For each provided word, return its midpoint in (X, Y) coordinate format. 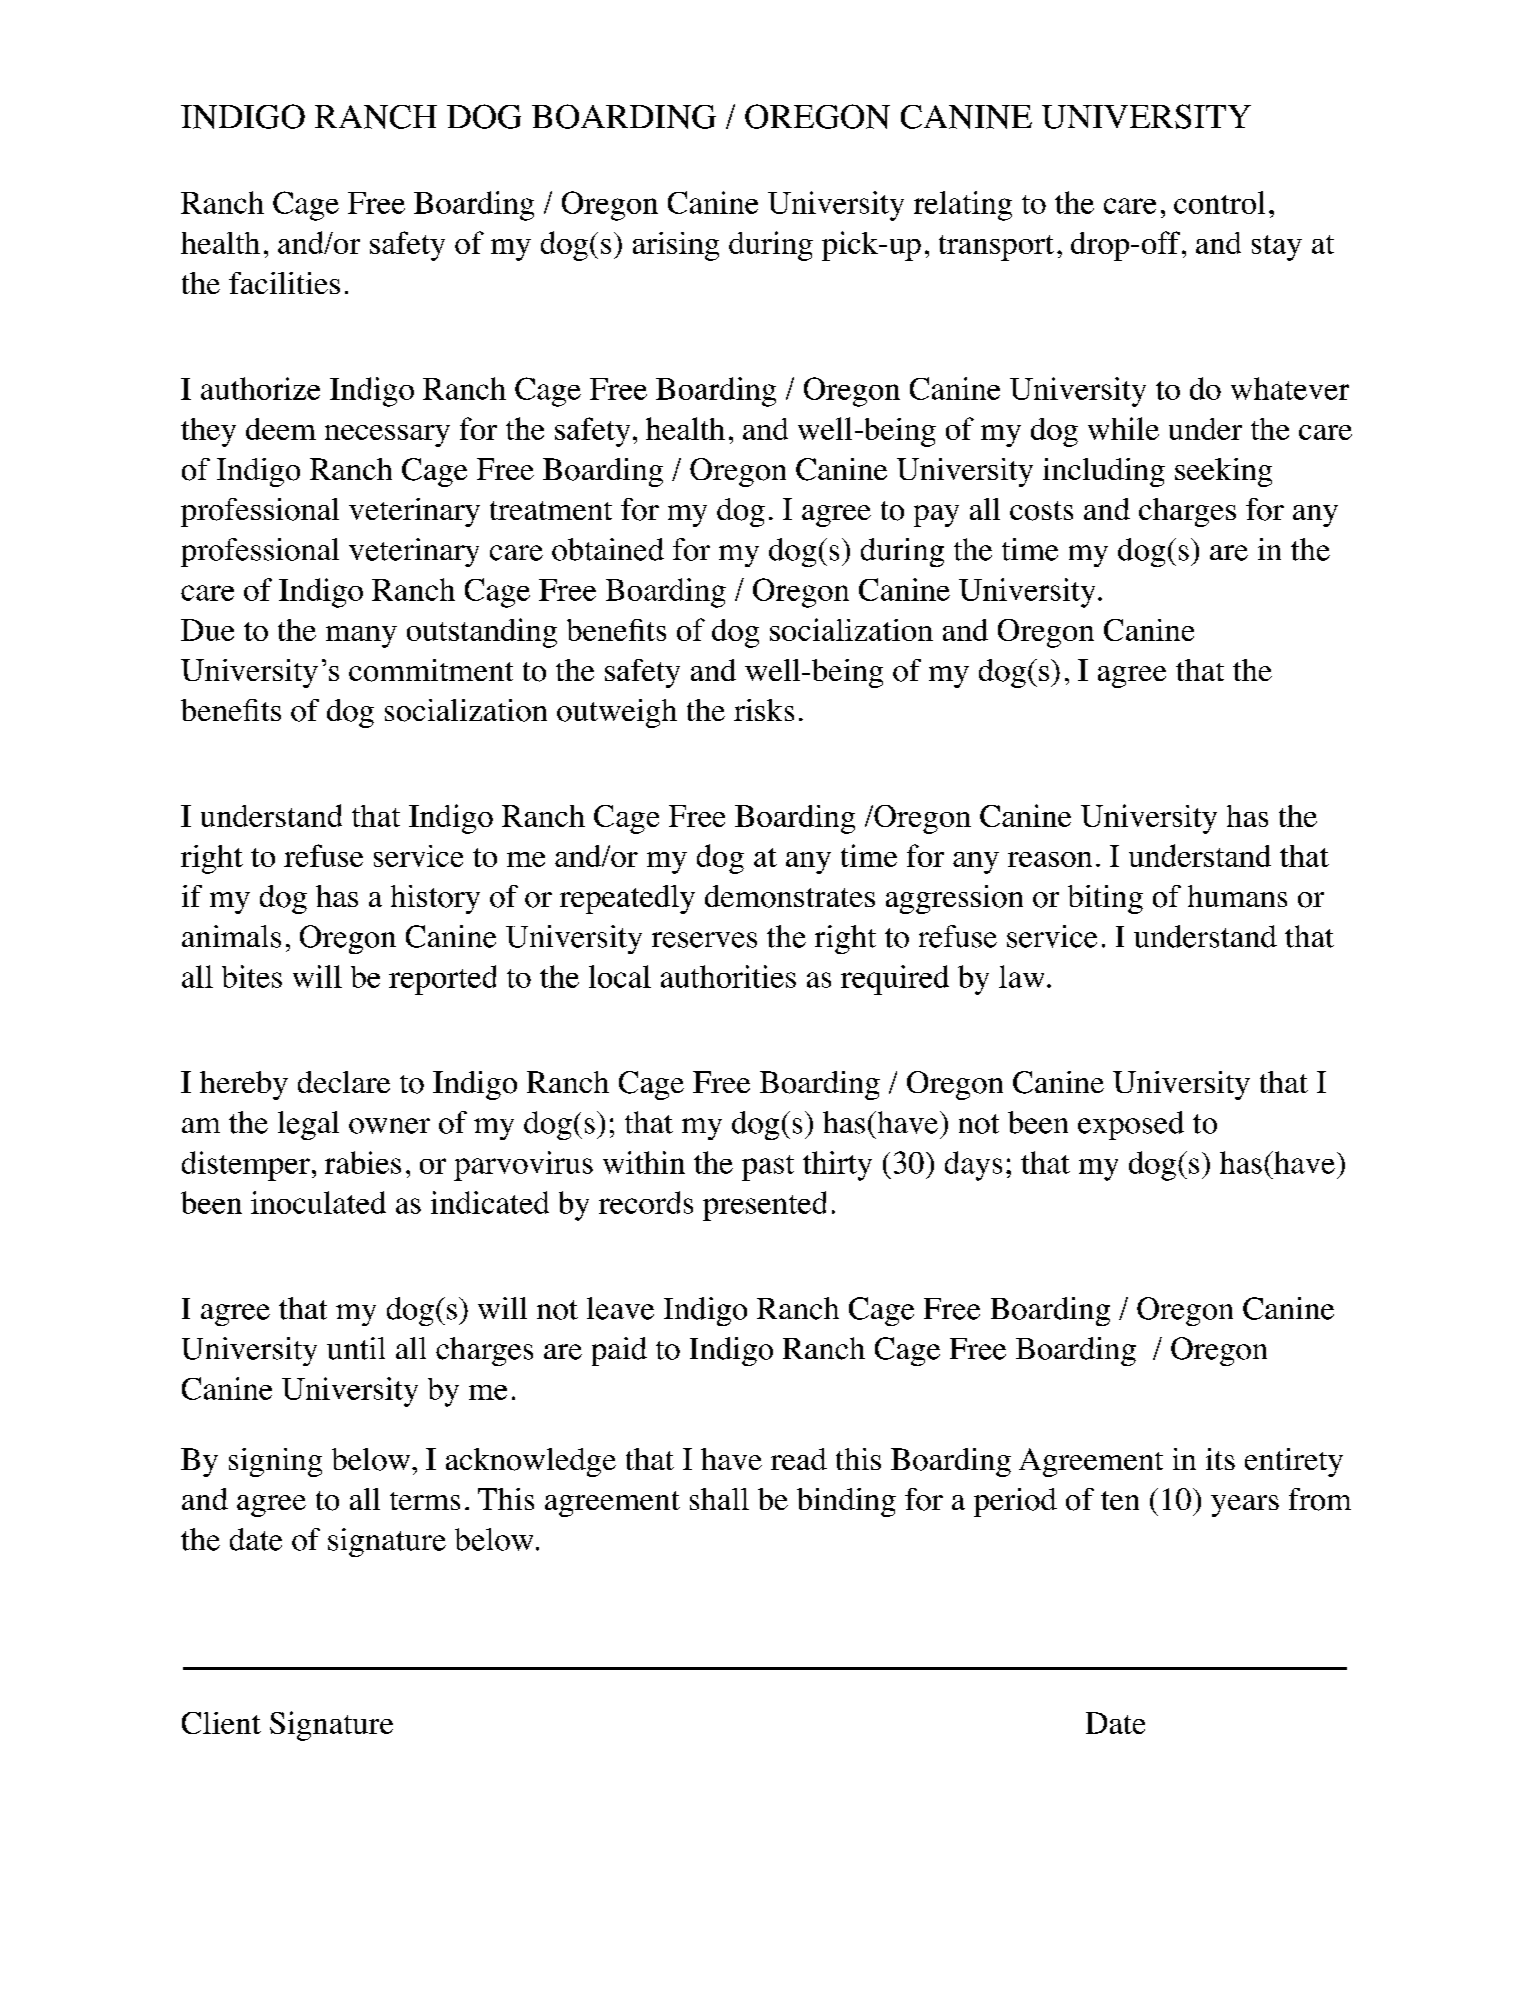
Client (221, 1723)
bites (252, 976)
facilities (284, 283)
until (356, 1348)
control (1219, 202)
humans (1237, 896)
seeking (1223, 472)
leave (620, 1308)
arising (676, 246)
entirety (1294, 1462)
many (361, 637)
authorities (728, 976)
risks (764, 710)
